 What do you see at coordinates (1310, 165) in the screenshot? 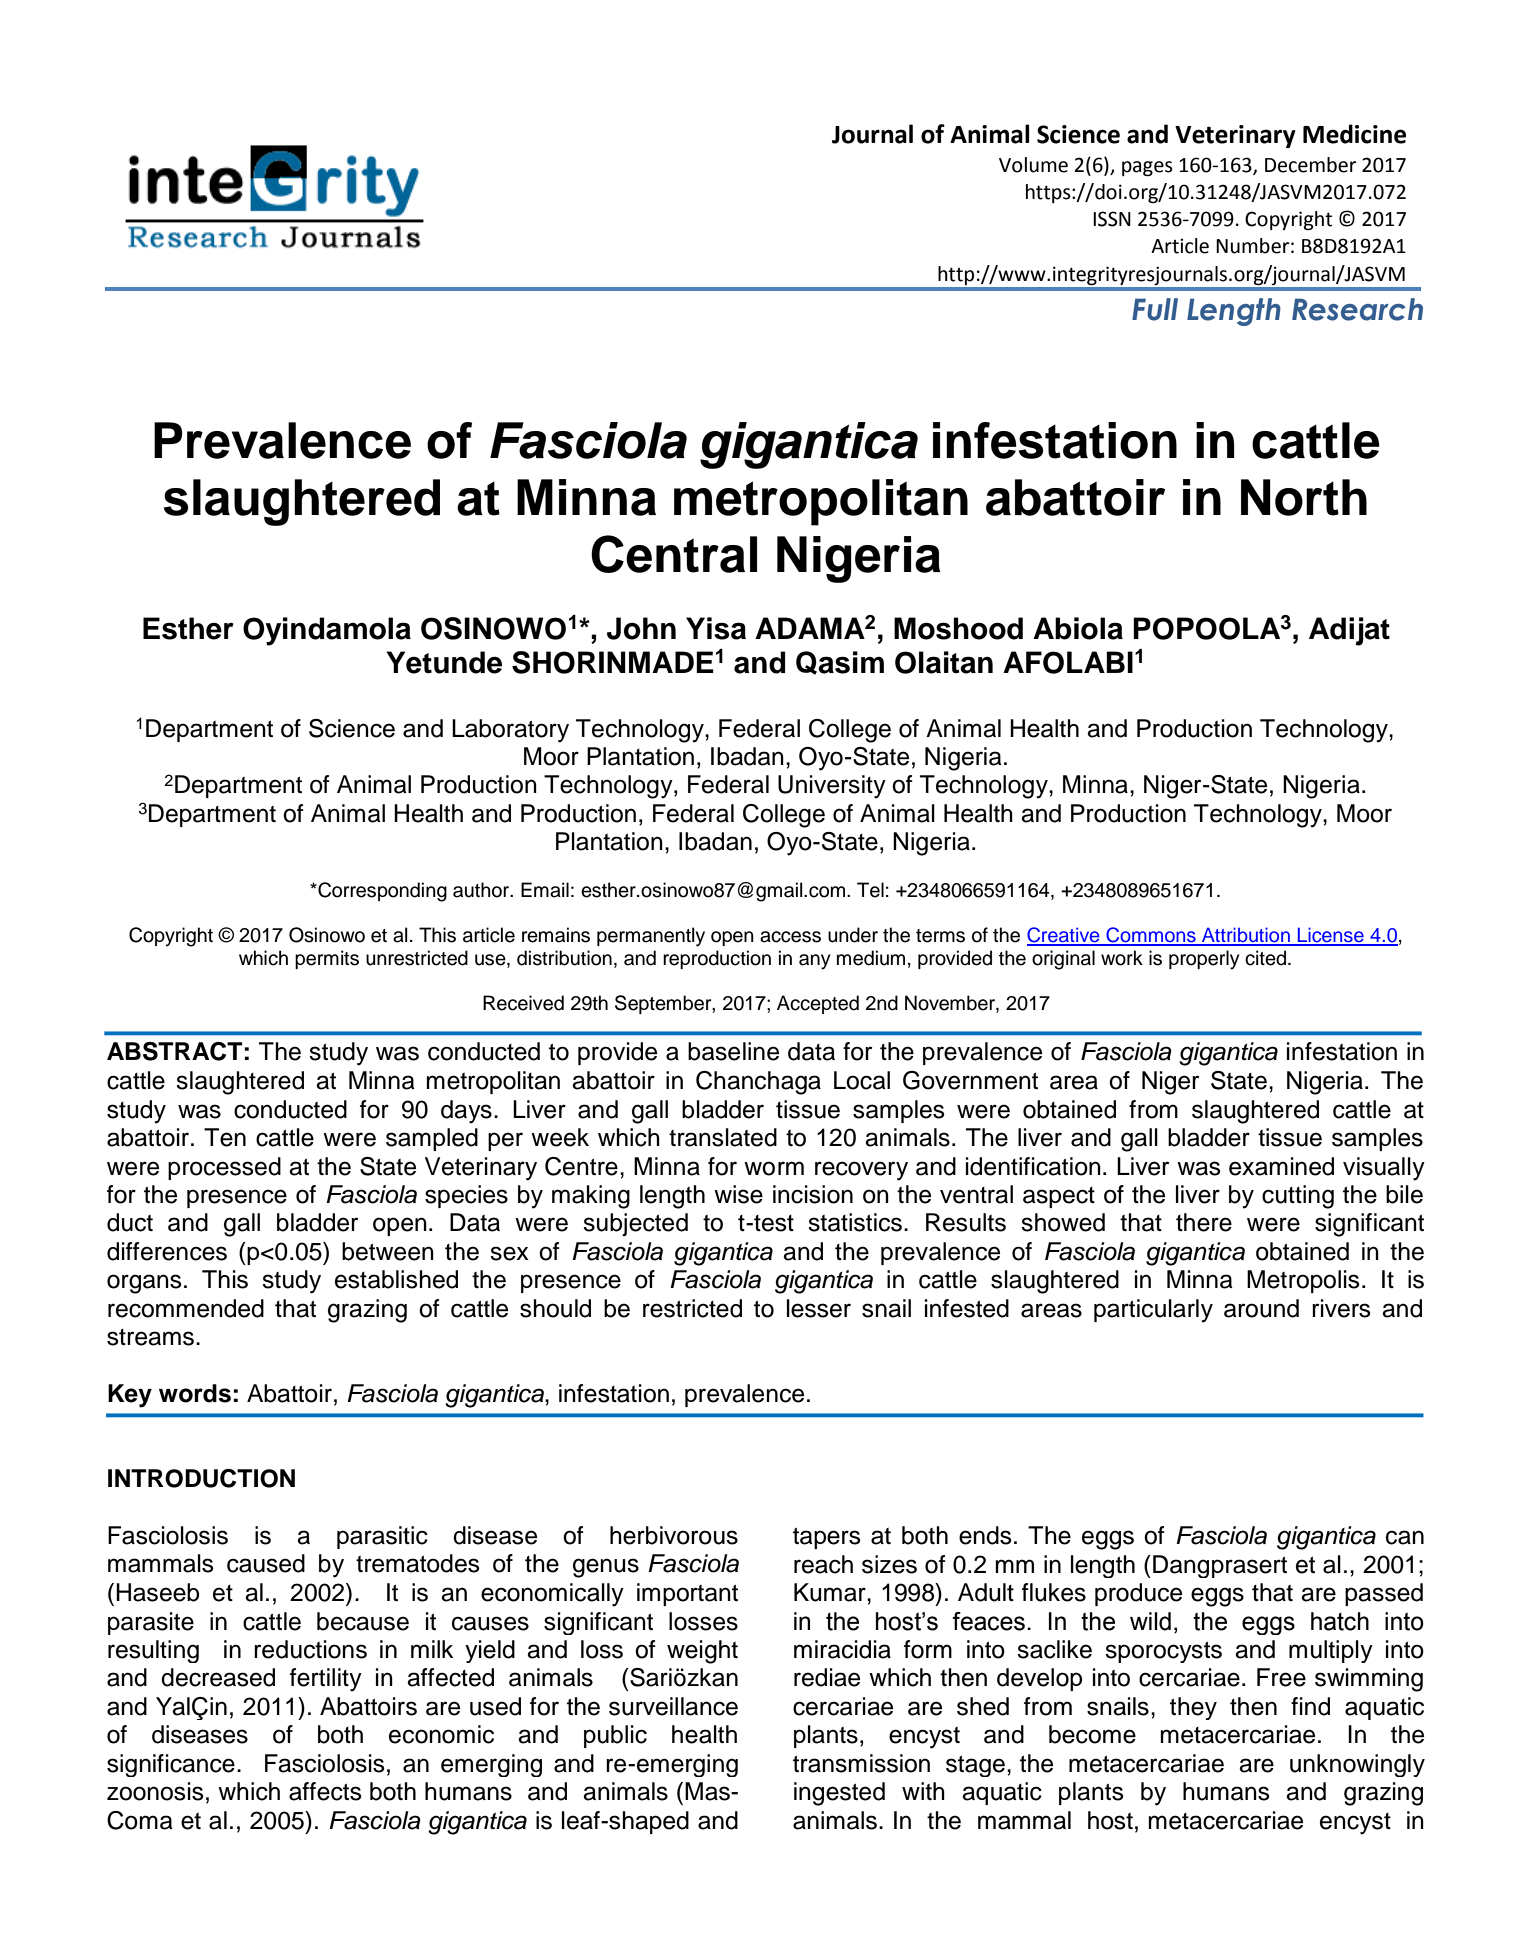
I see `December` at bounding box center [1310, 165].
